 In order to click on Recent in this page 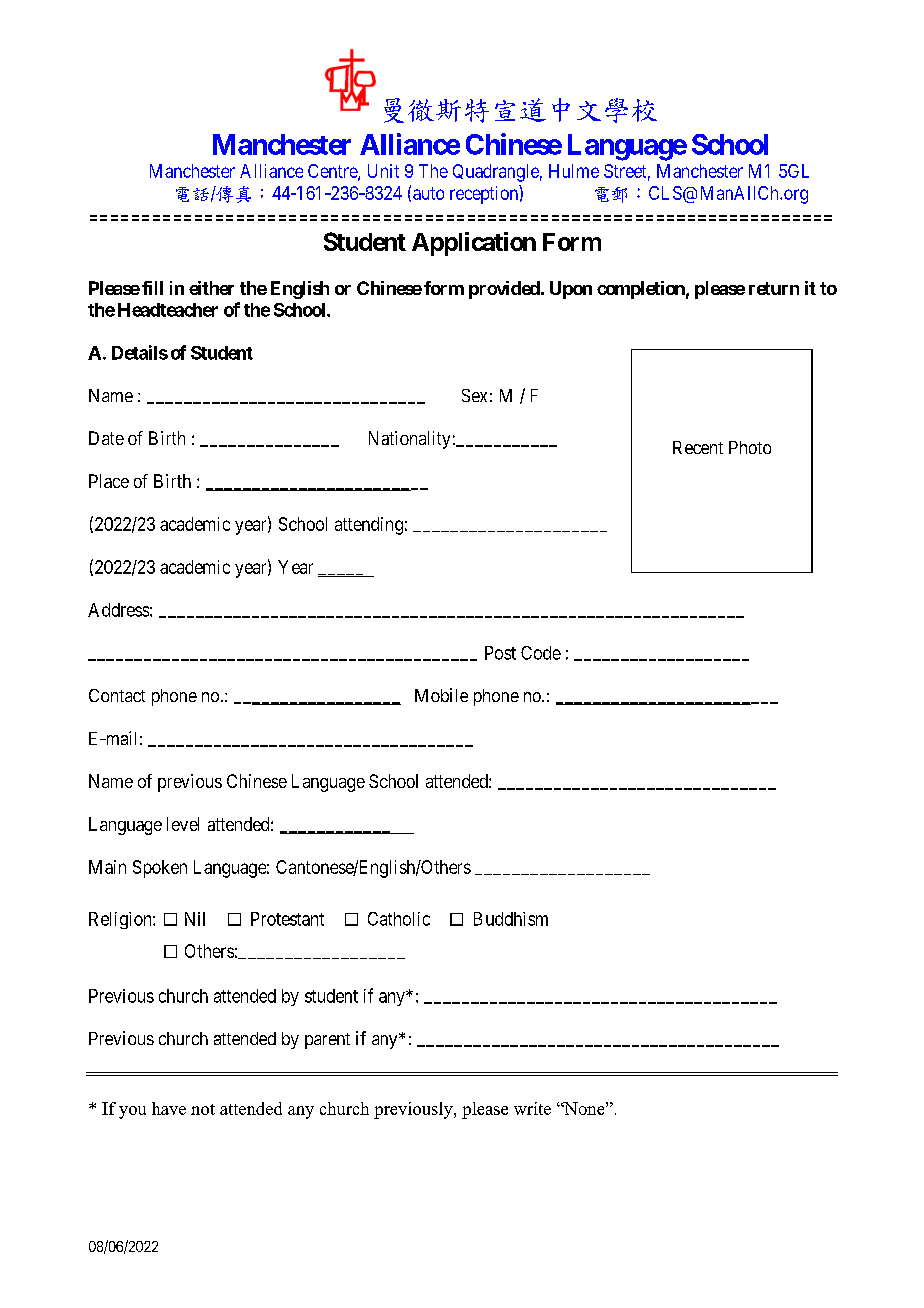, I will do `click(698, 447)`.
